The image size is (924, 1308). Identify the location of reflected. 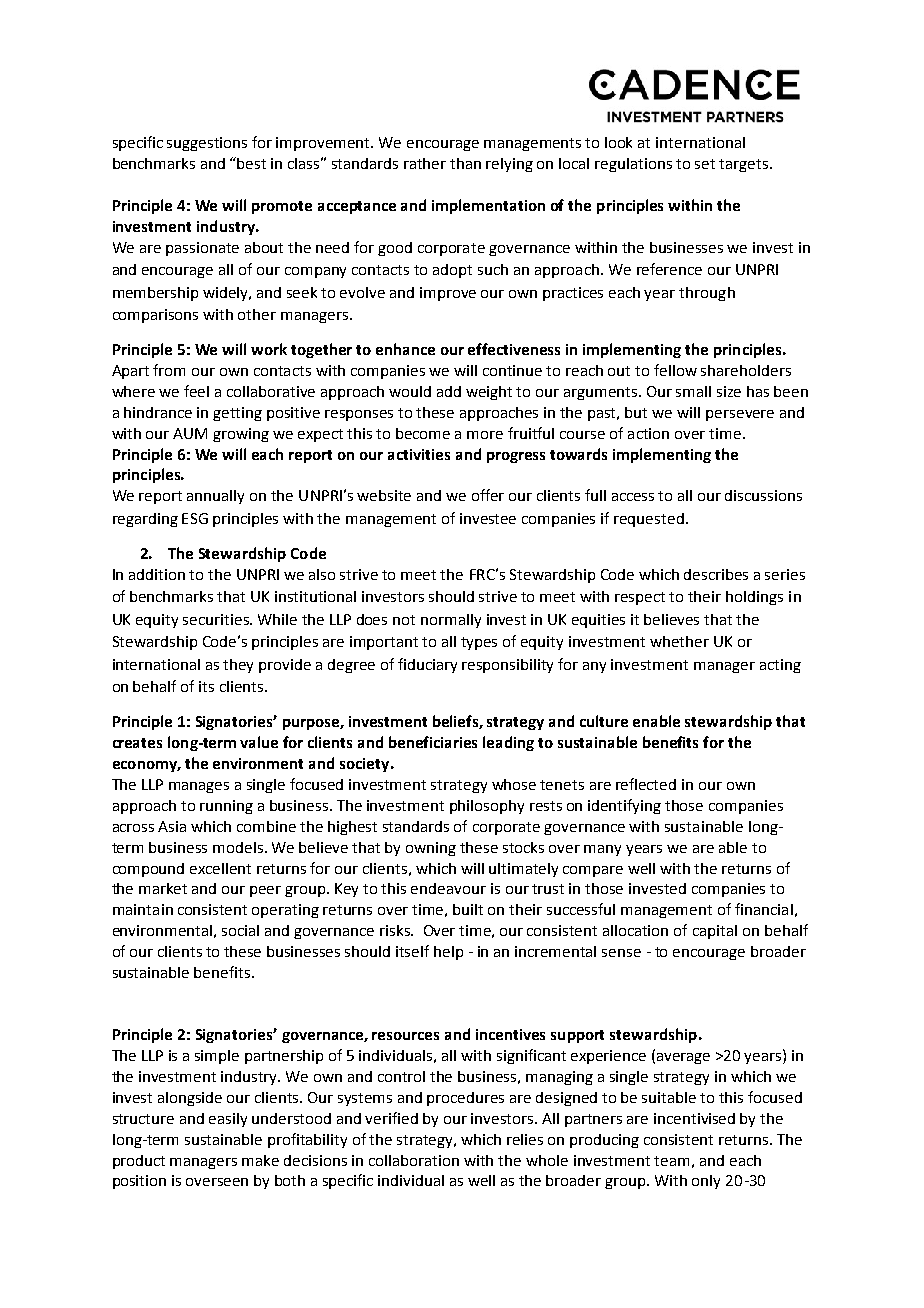
(646, 784).
